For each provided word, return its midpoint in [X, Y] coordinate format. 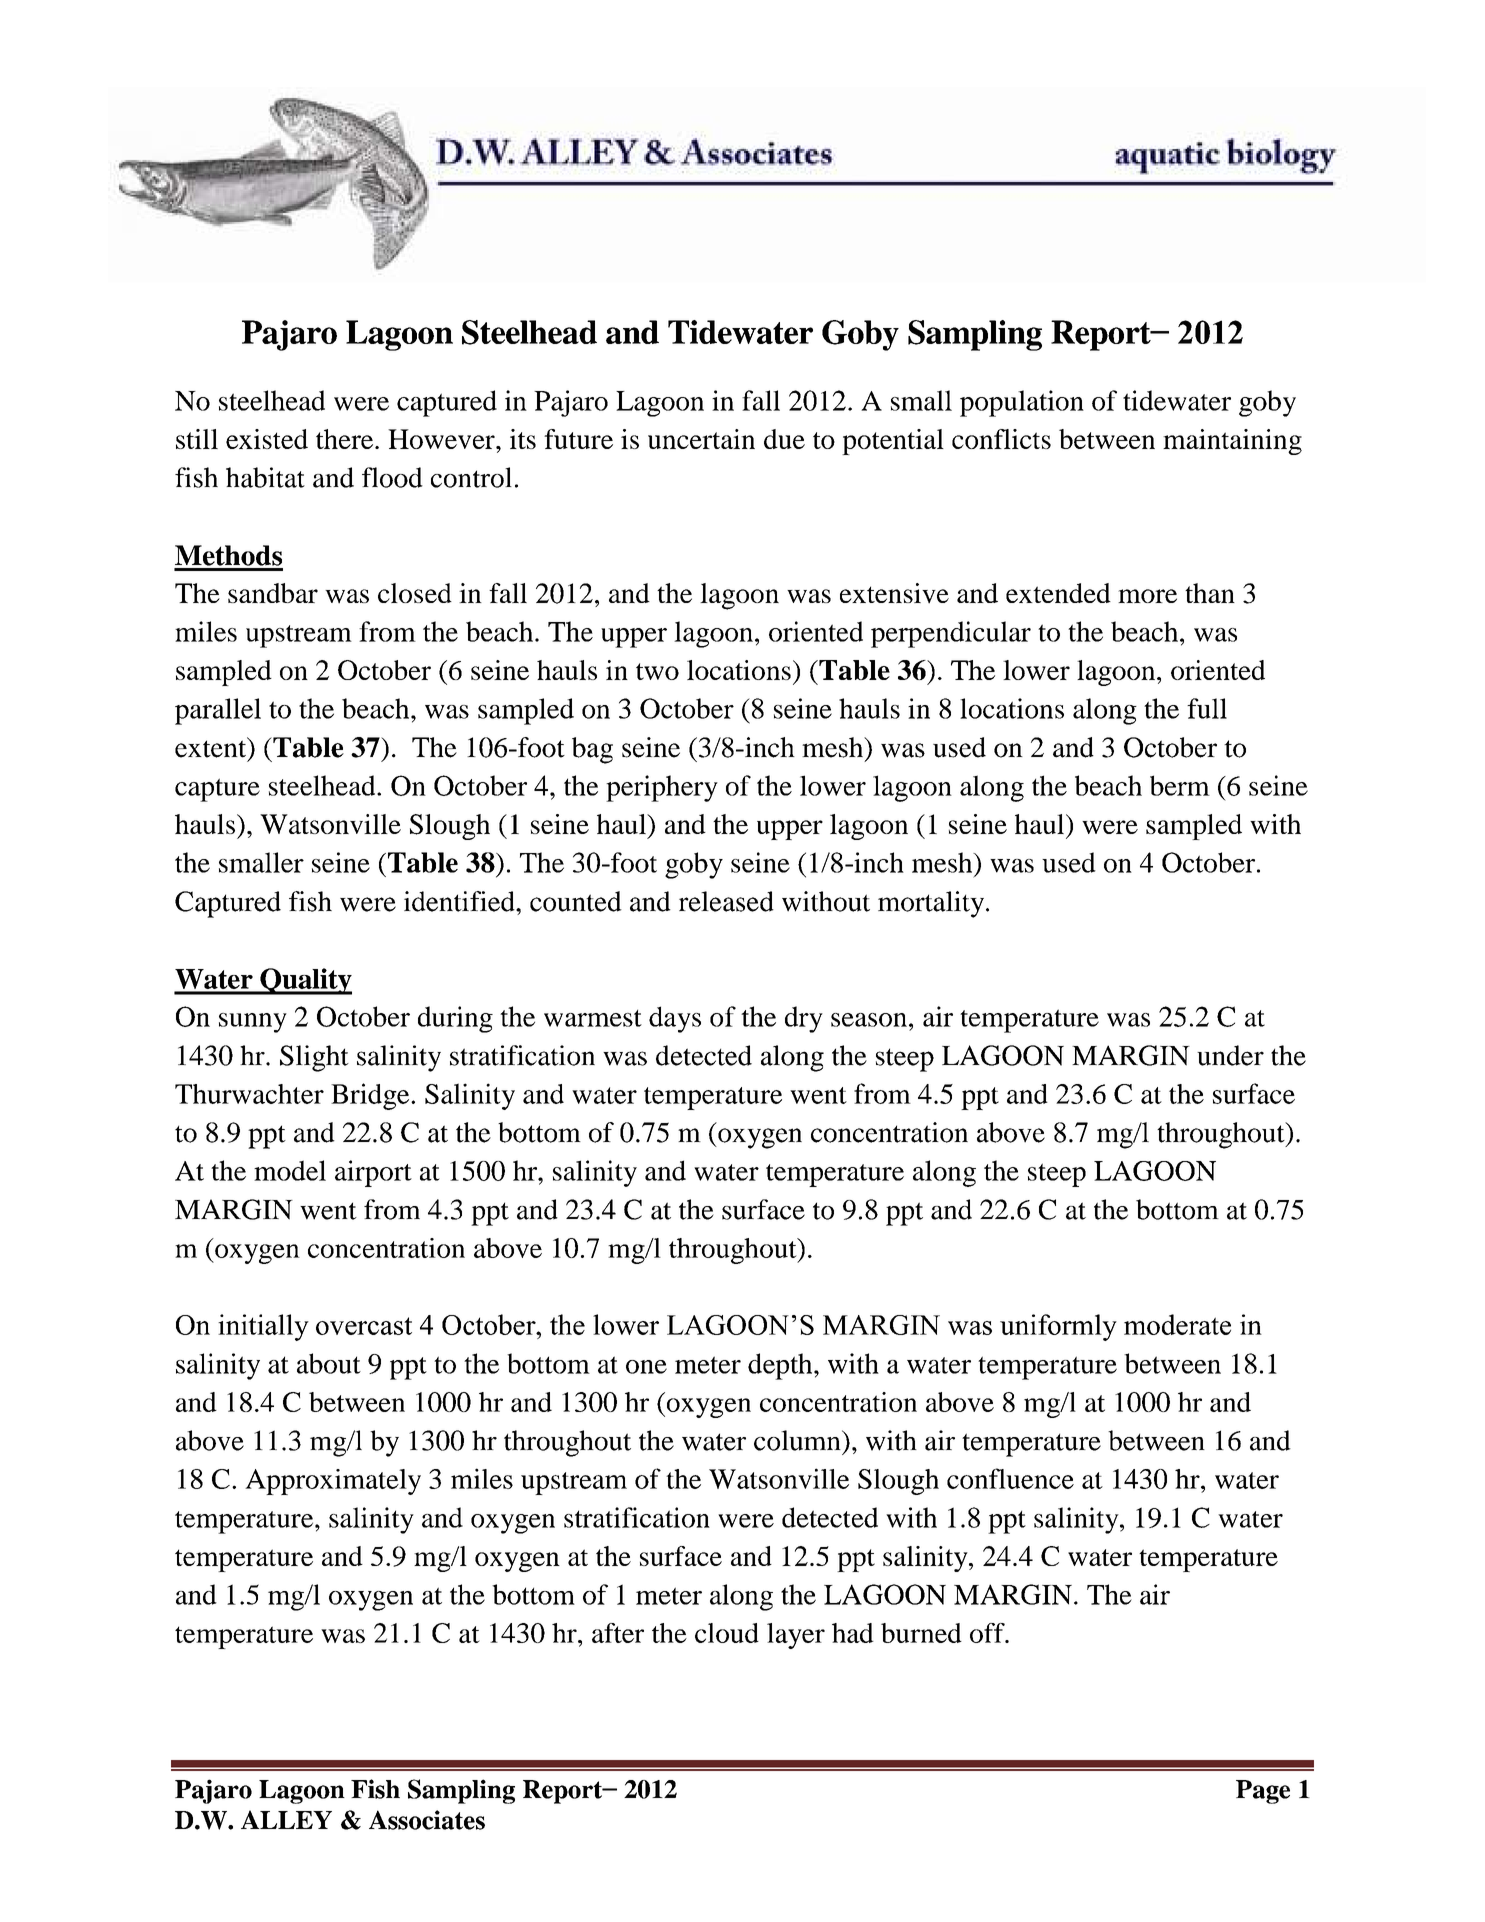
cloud [727, 1633]
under [1230, 1055]
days [675, 1019]
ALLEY [286, 1819]
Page [1263, 1792]
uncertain [701, 439]
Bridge [371, 1096]
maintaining [1232, 442]
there [346, 439]
